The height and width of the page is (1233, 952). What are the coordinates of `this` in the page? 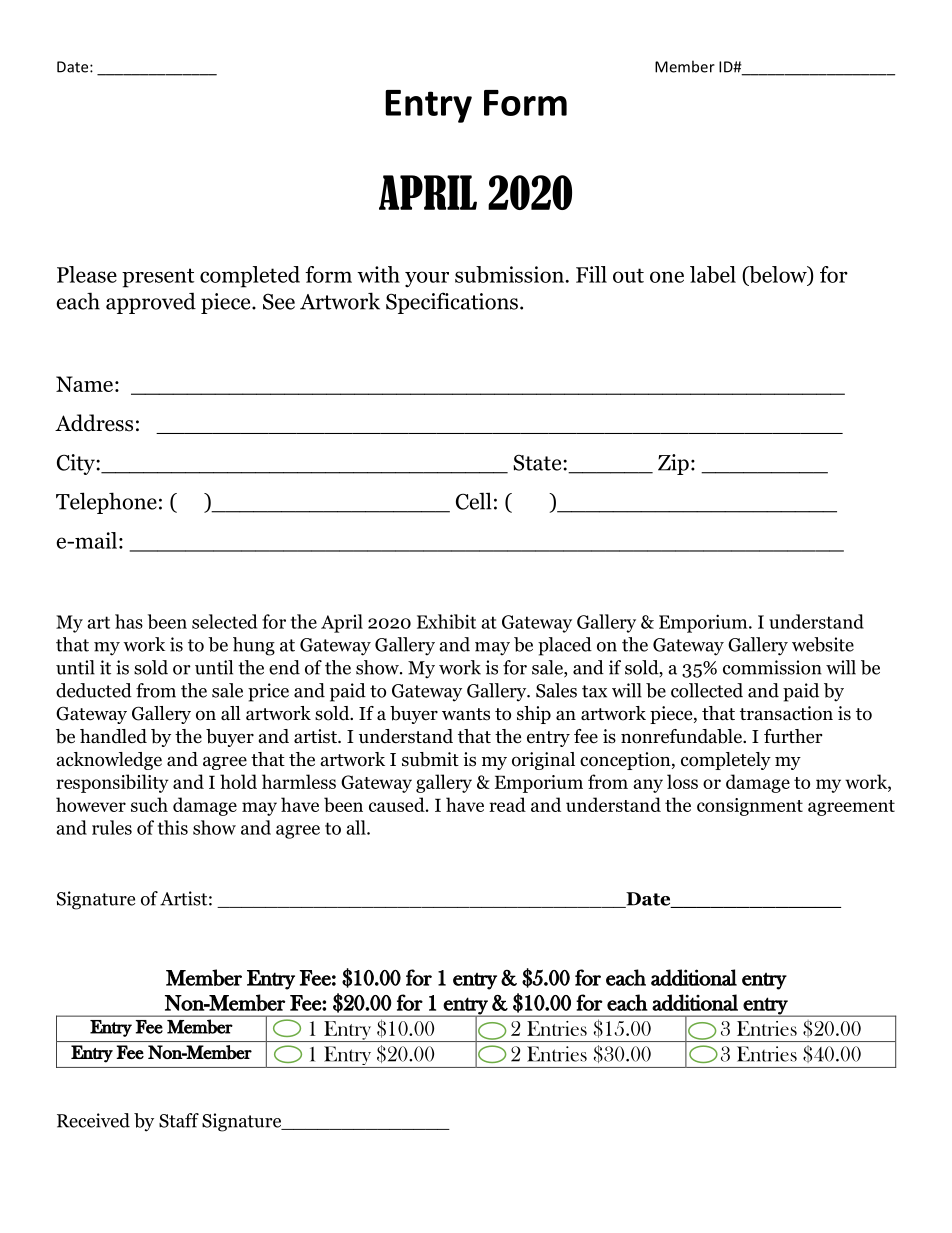 It's located at (173, 827).
